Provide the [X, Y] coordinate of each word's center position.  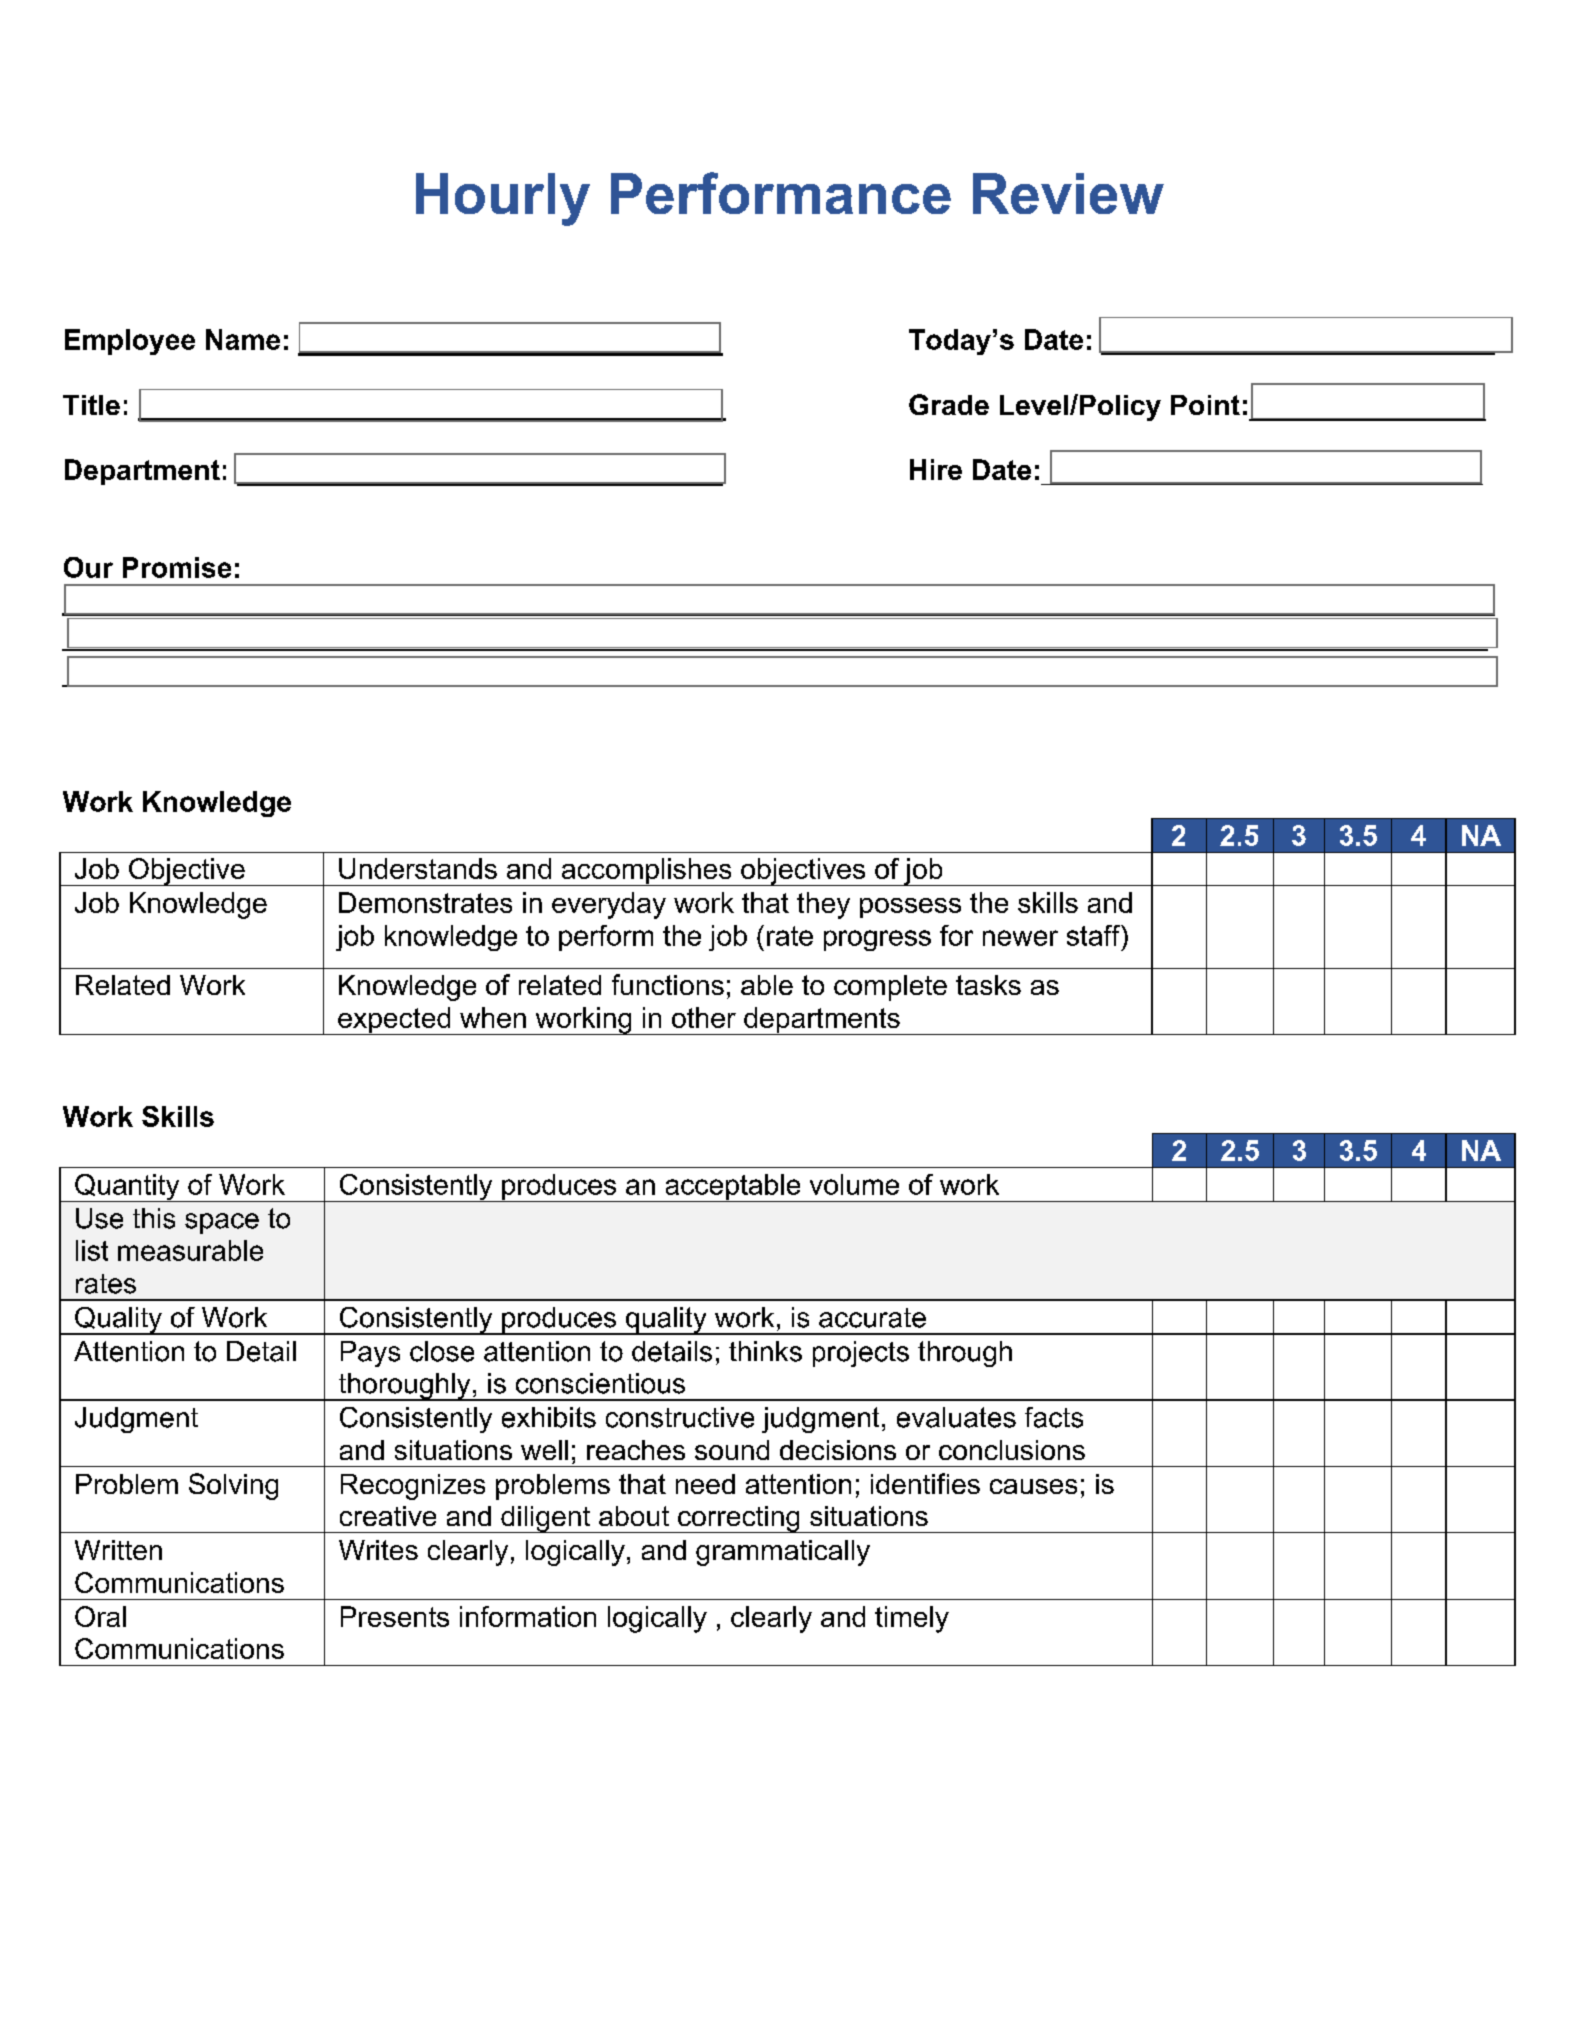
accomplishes [646, 872]
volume [854, 1184]
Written [118, 1550]
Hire [936, 469]
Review [1068, 193]
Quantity [127, 1188]
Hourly [503, 199]
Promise [177, 567]
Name [243, 339]
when [493, 1017]
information [528, 1616]
